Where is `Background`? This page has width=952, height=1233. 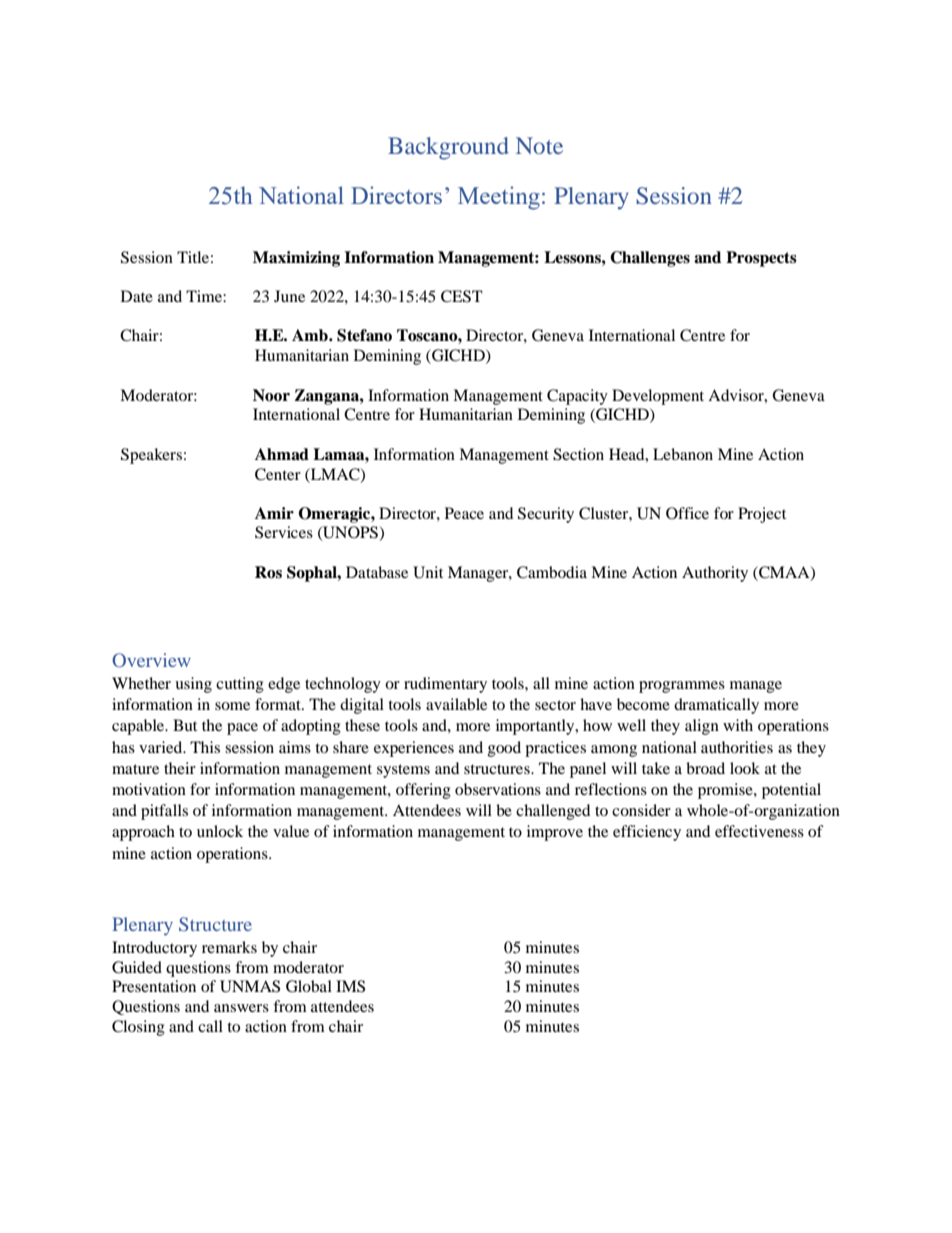 Background is located at coordinates (448, 148).
